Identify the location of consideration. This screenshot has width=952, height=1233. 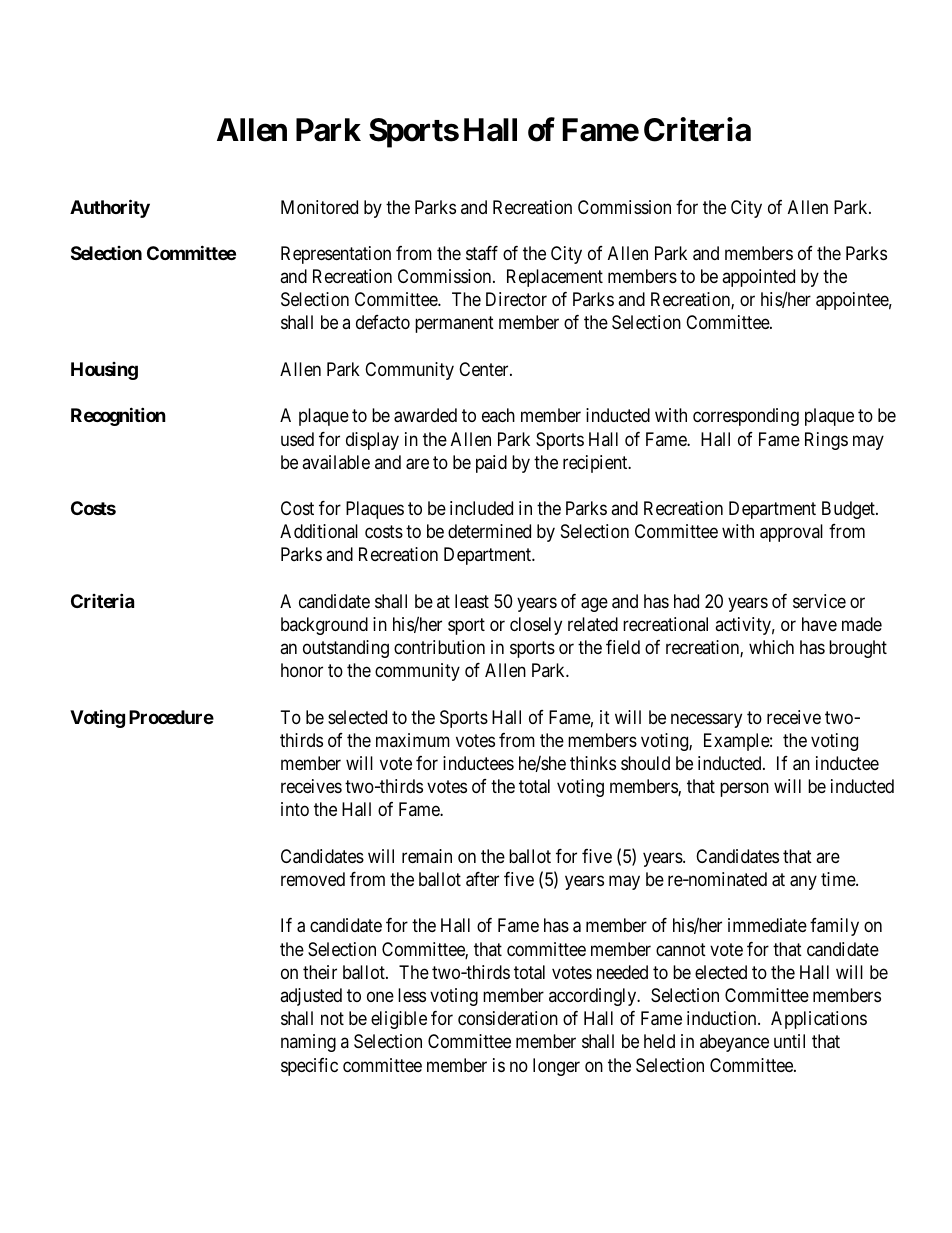
(508, 1018).
